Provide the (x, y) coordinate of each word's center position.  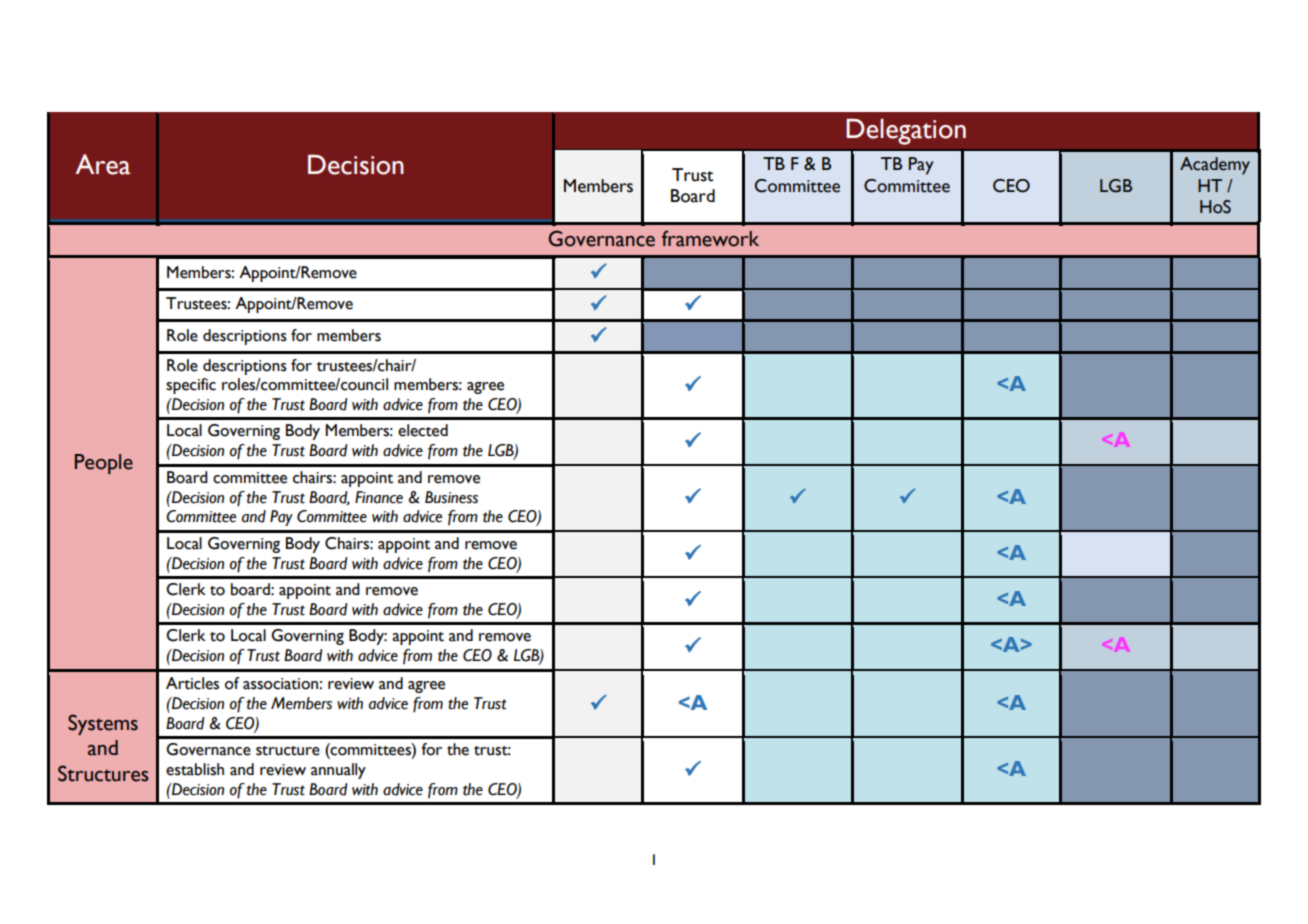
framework (710, 238)
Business (451, 497)
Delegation (906, 132)
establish (195, 769)
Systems (103, 724)
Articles (192, 683)
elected (423, 430)
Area (102, 164)
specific (191, 386)
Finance (379, 497)
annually (338, 771)
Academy (1215, 166)
